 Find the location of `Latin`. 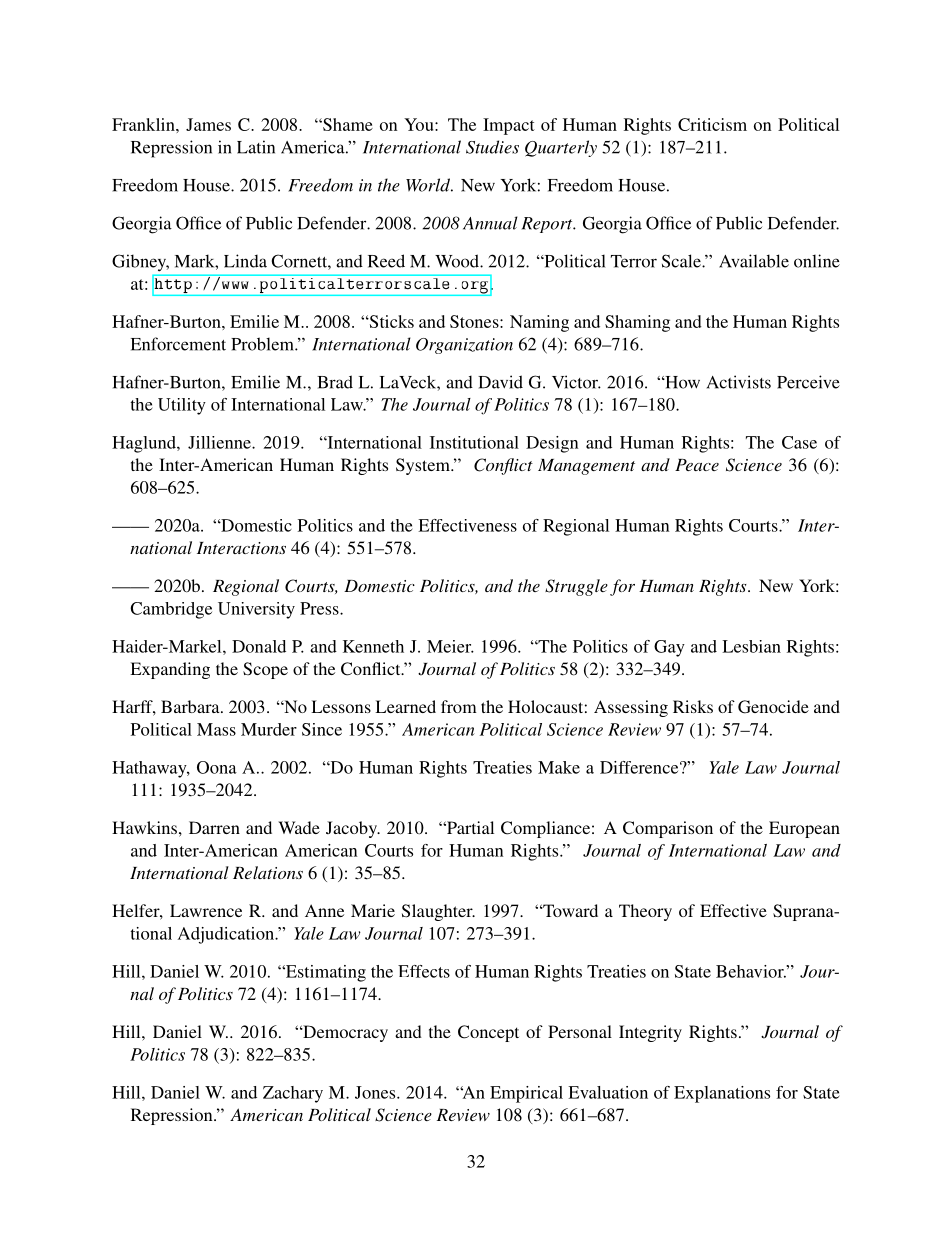

Latin is located at coordinates (256, 147).
